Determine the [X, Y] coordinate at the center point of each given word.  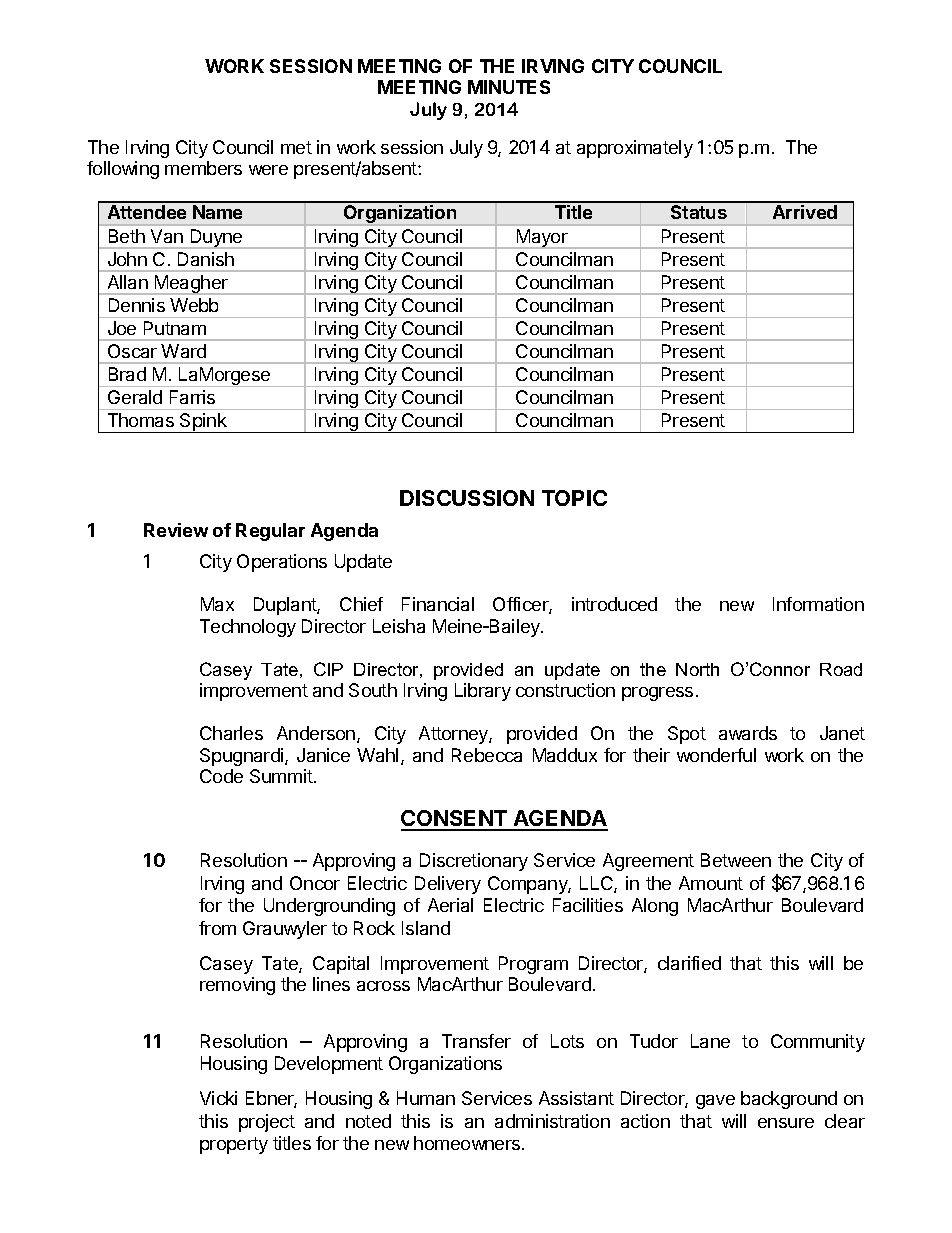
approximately [635, 149]
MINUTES [509, 87]
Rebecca [487, 755]
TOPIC [574, 498]
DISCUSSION [467, 498]
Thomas [141, 420]
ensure [786, 1123]
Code [221, 776]
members [203, 168]
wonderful [716, 755]
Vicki [218, 1098]
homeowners [468, 1143]
